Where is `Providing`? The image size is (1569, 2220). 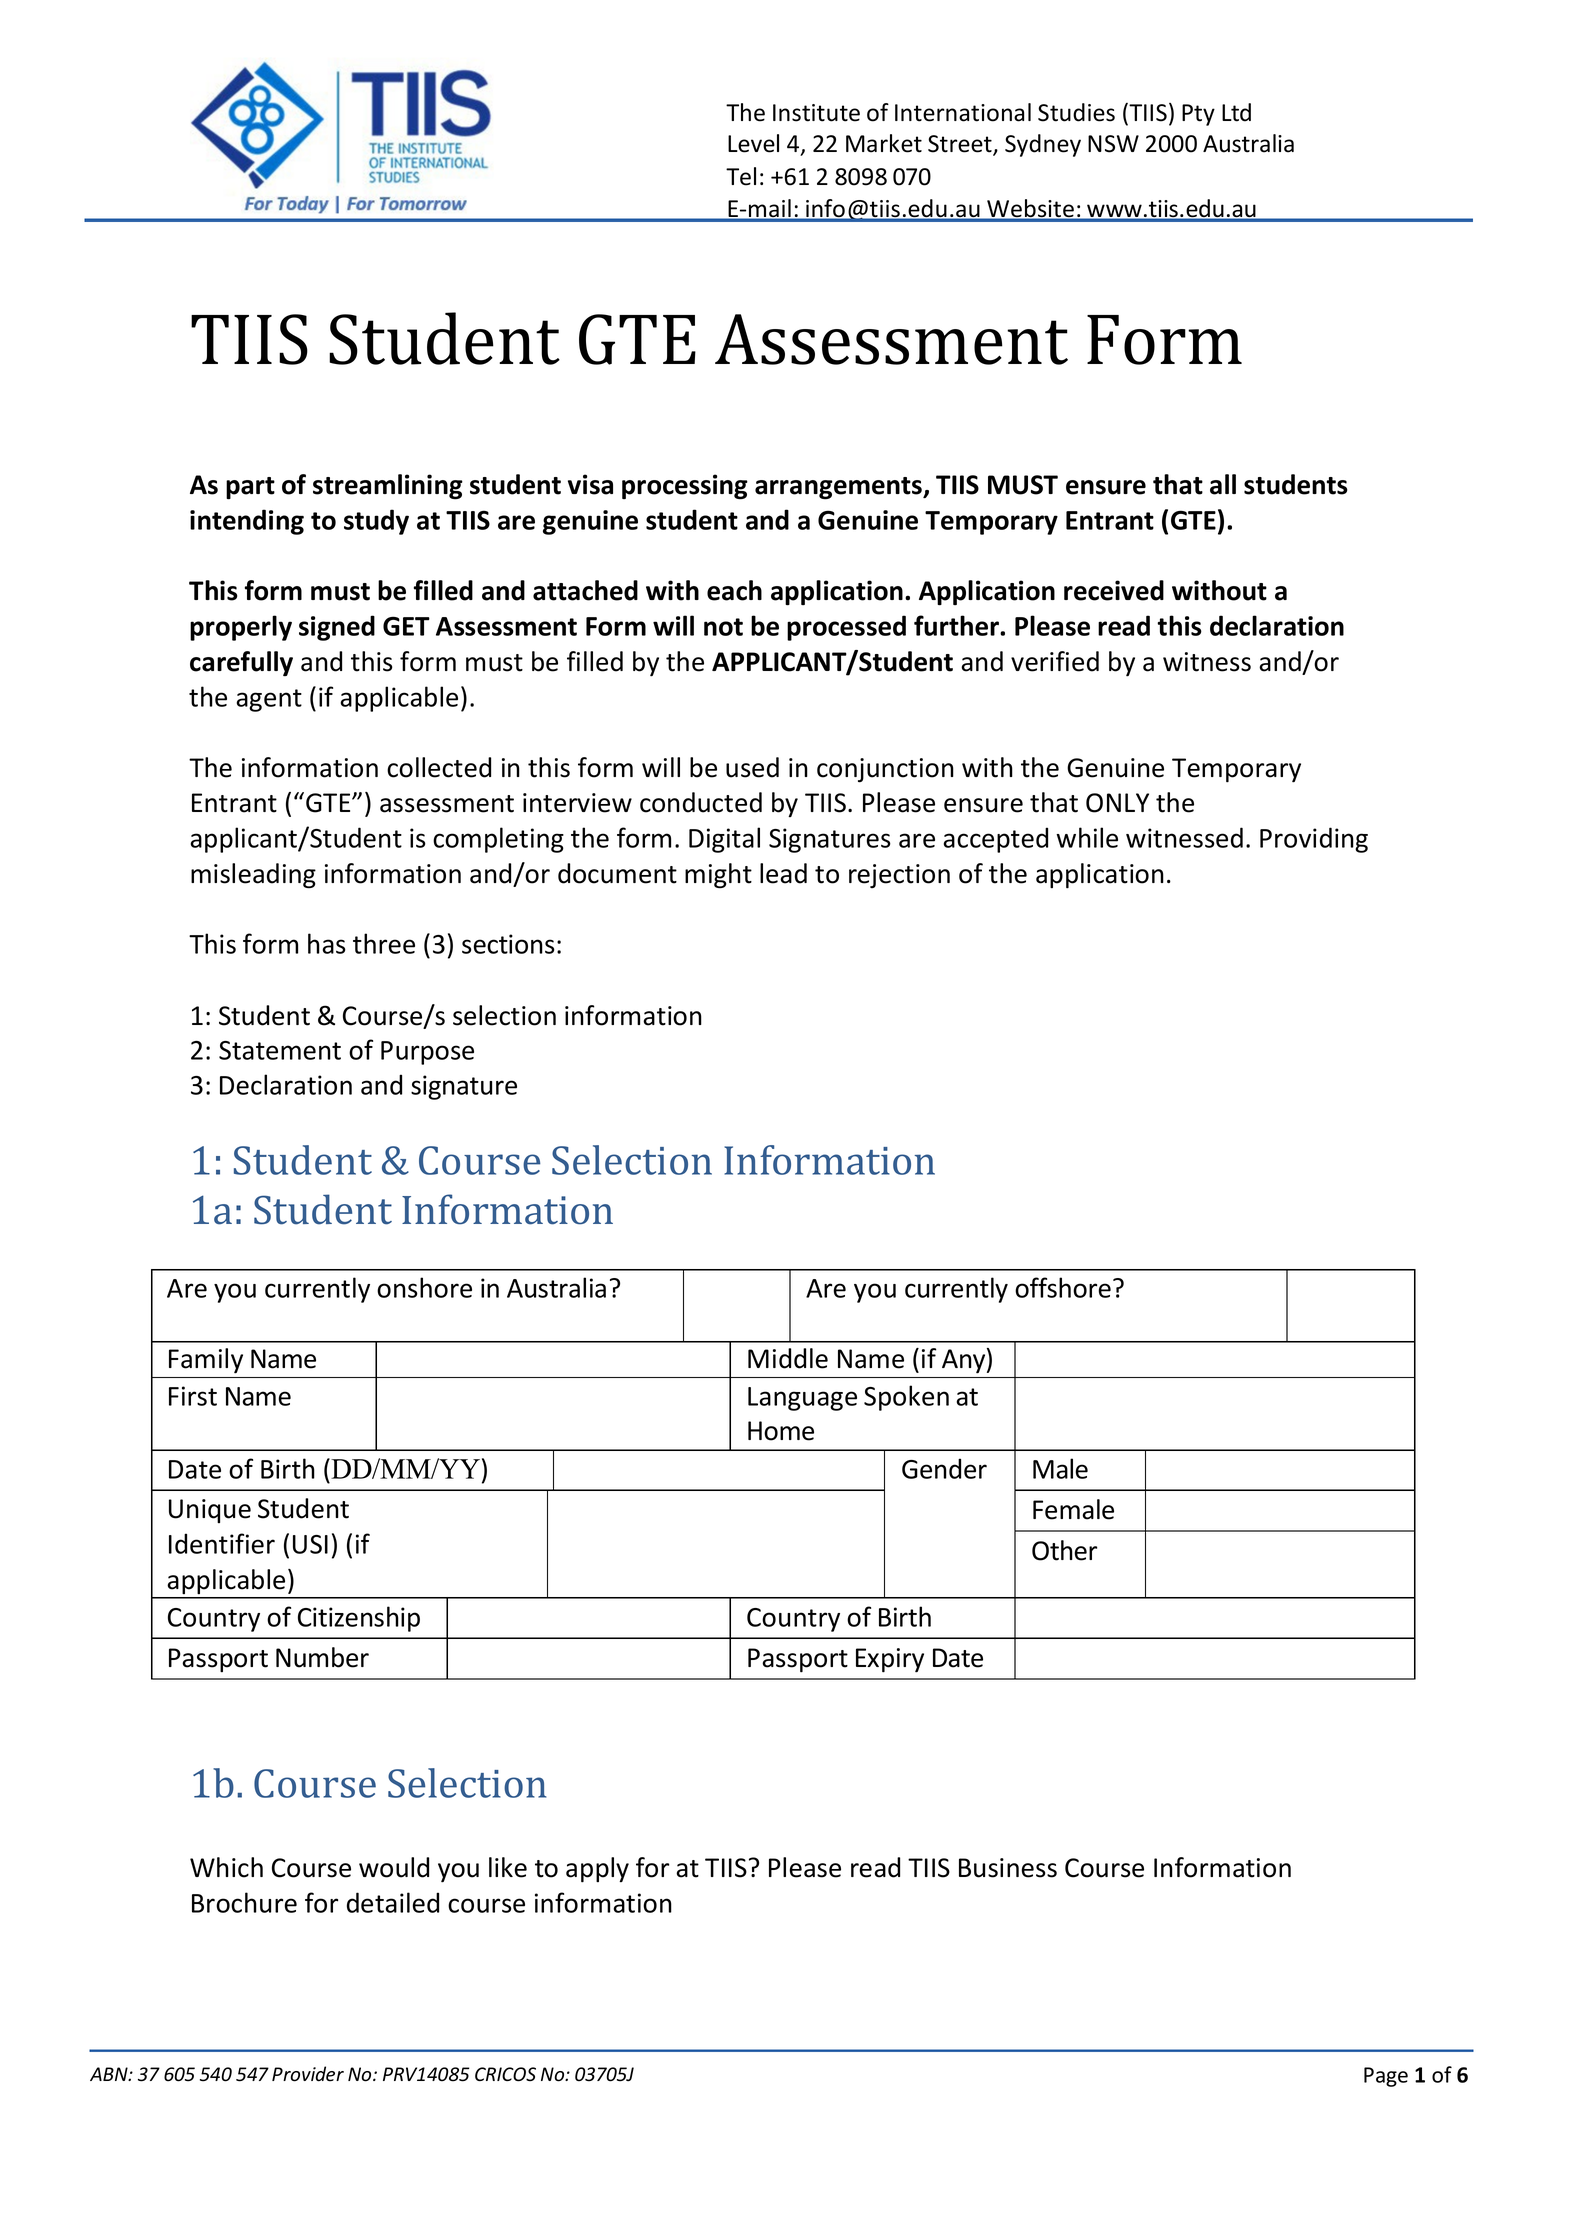 Providing is located at coordinates (1314, 840).
